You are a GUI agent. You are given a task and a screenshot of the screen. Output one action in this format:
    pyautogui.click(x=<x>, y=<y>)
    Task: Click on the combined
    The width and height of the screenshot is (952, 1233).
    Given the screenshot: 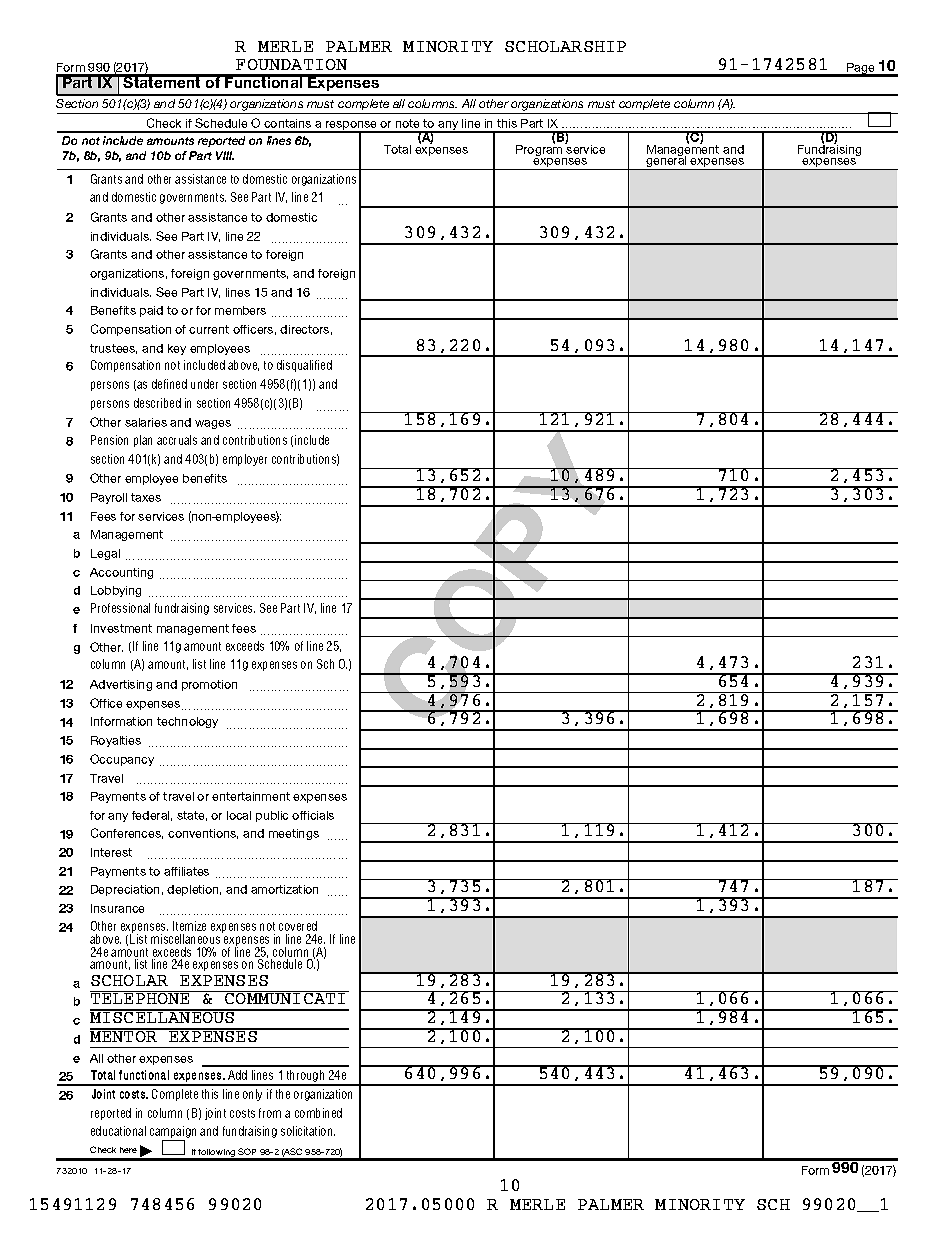 What is the action you would take?
    pyautogui.click(x=318, y=1113)
